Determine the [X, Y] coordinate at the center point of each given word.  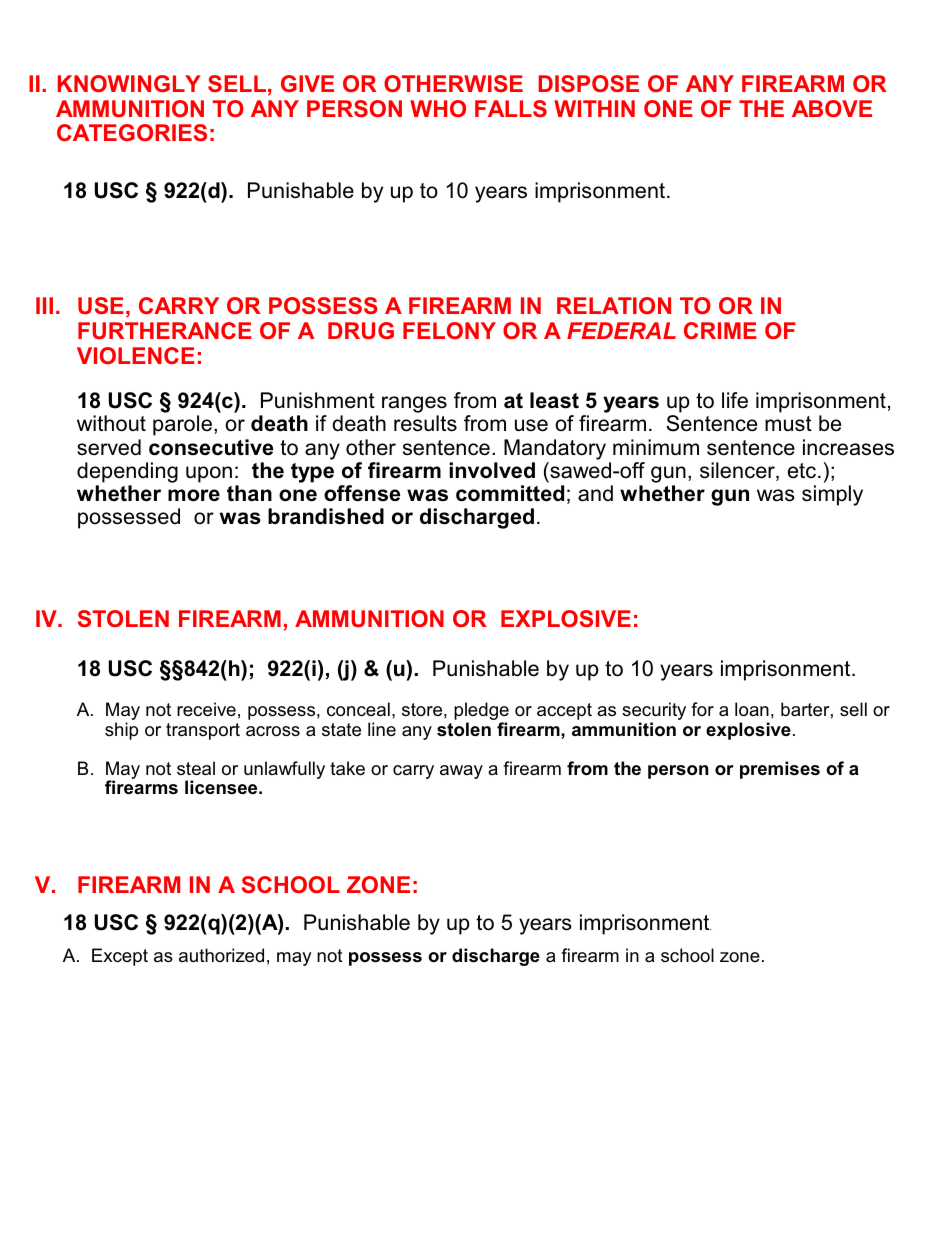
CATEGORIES [132, 132]
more [194, 495]
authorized [221, 955]
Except [120, 957]
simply [832, 495]
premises [780, 770]
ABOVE [832, 108]
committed [510, 493]
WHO [438, 108]
